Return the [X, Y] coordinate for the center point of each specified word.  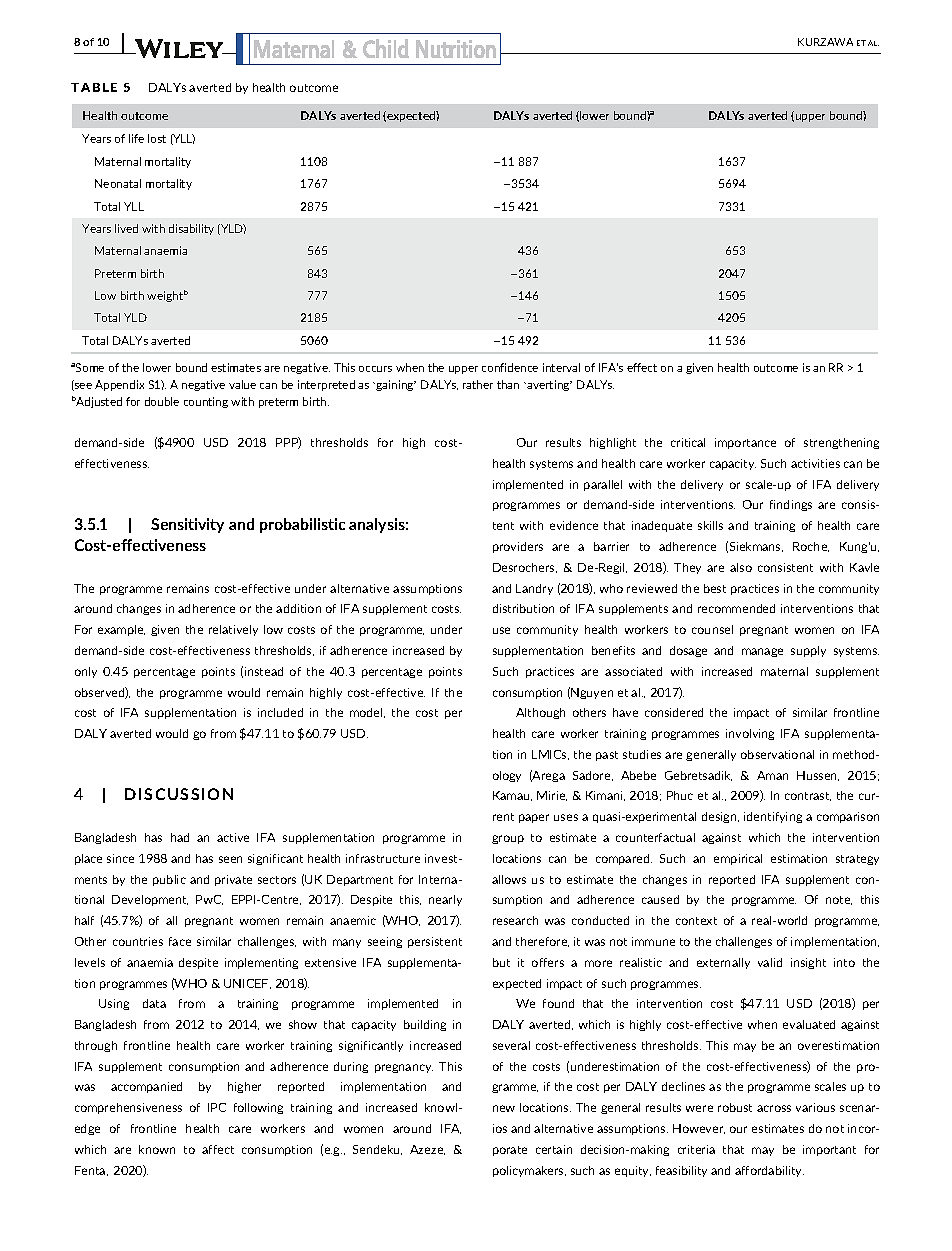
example [121, 630]
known [157, 1149]
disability [191, 229]
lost [157, 138]
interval [561, 367]
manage [762, 652]
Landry [534, 589]
